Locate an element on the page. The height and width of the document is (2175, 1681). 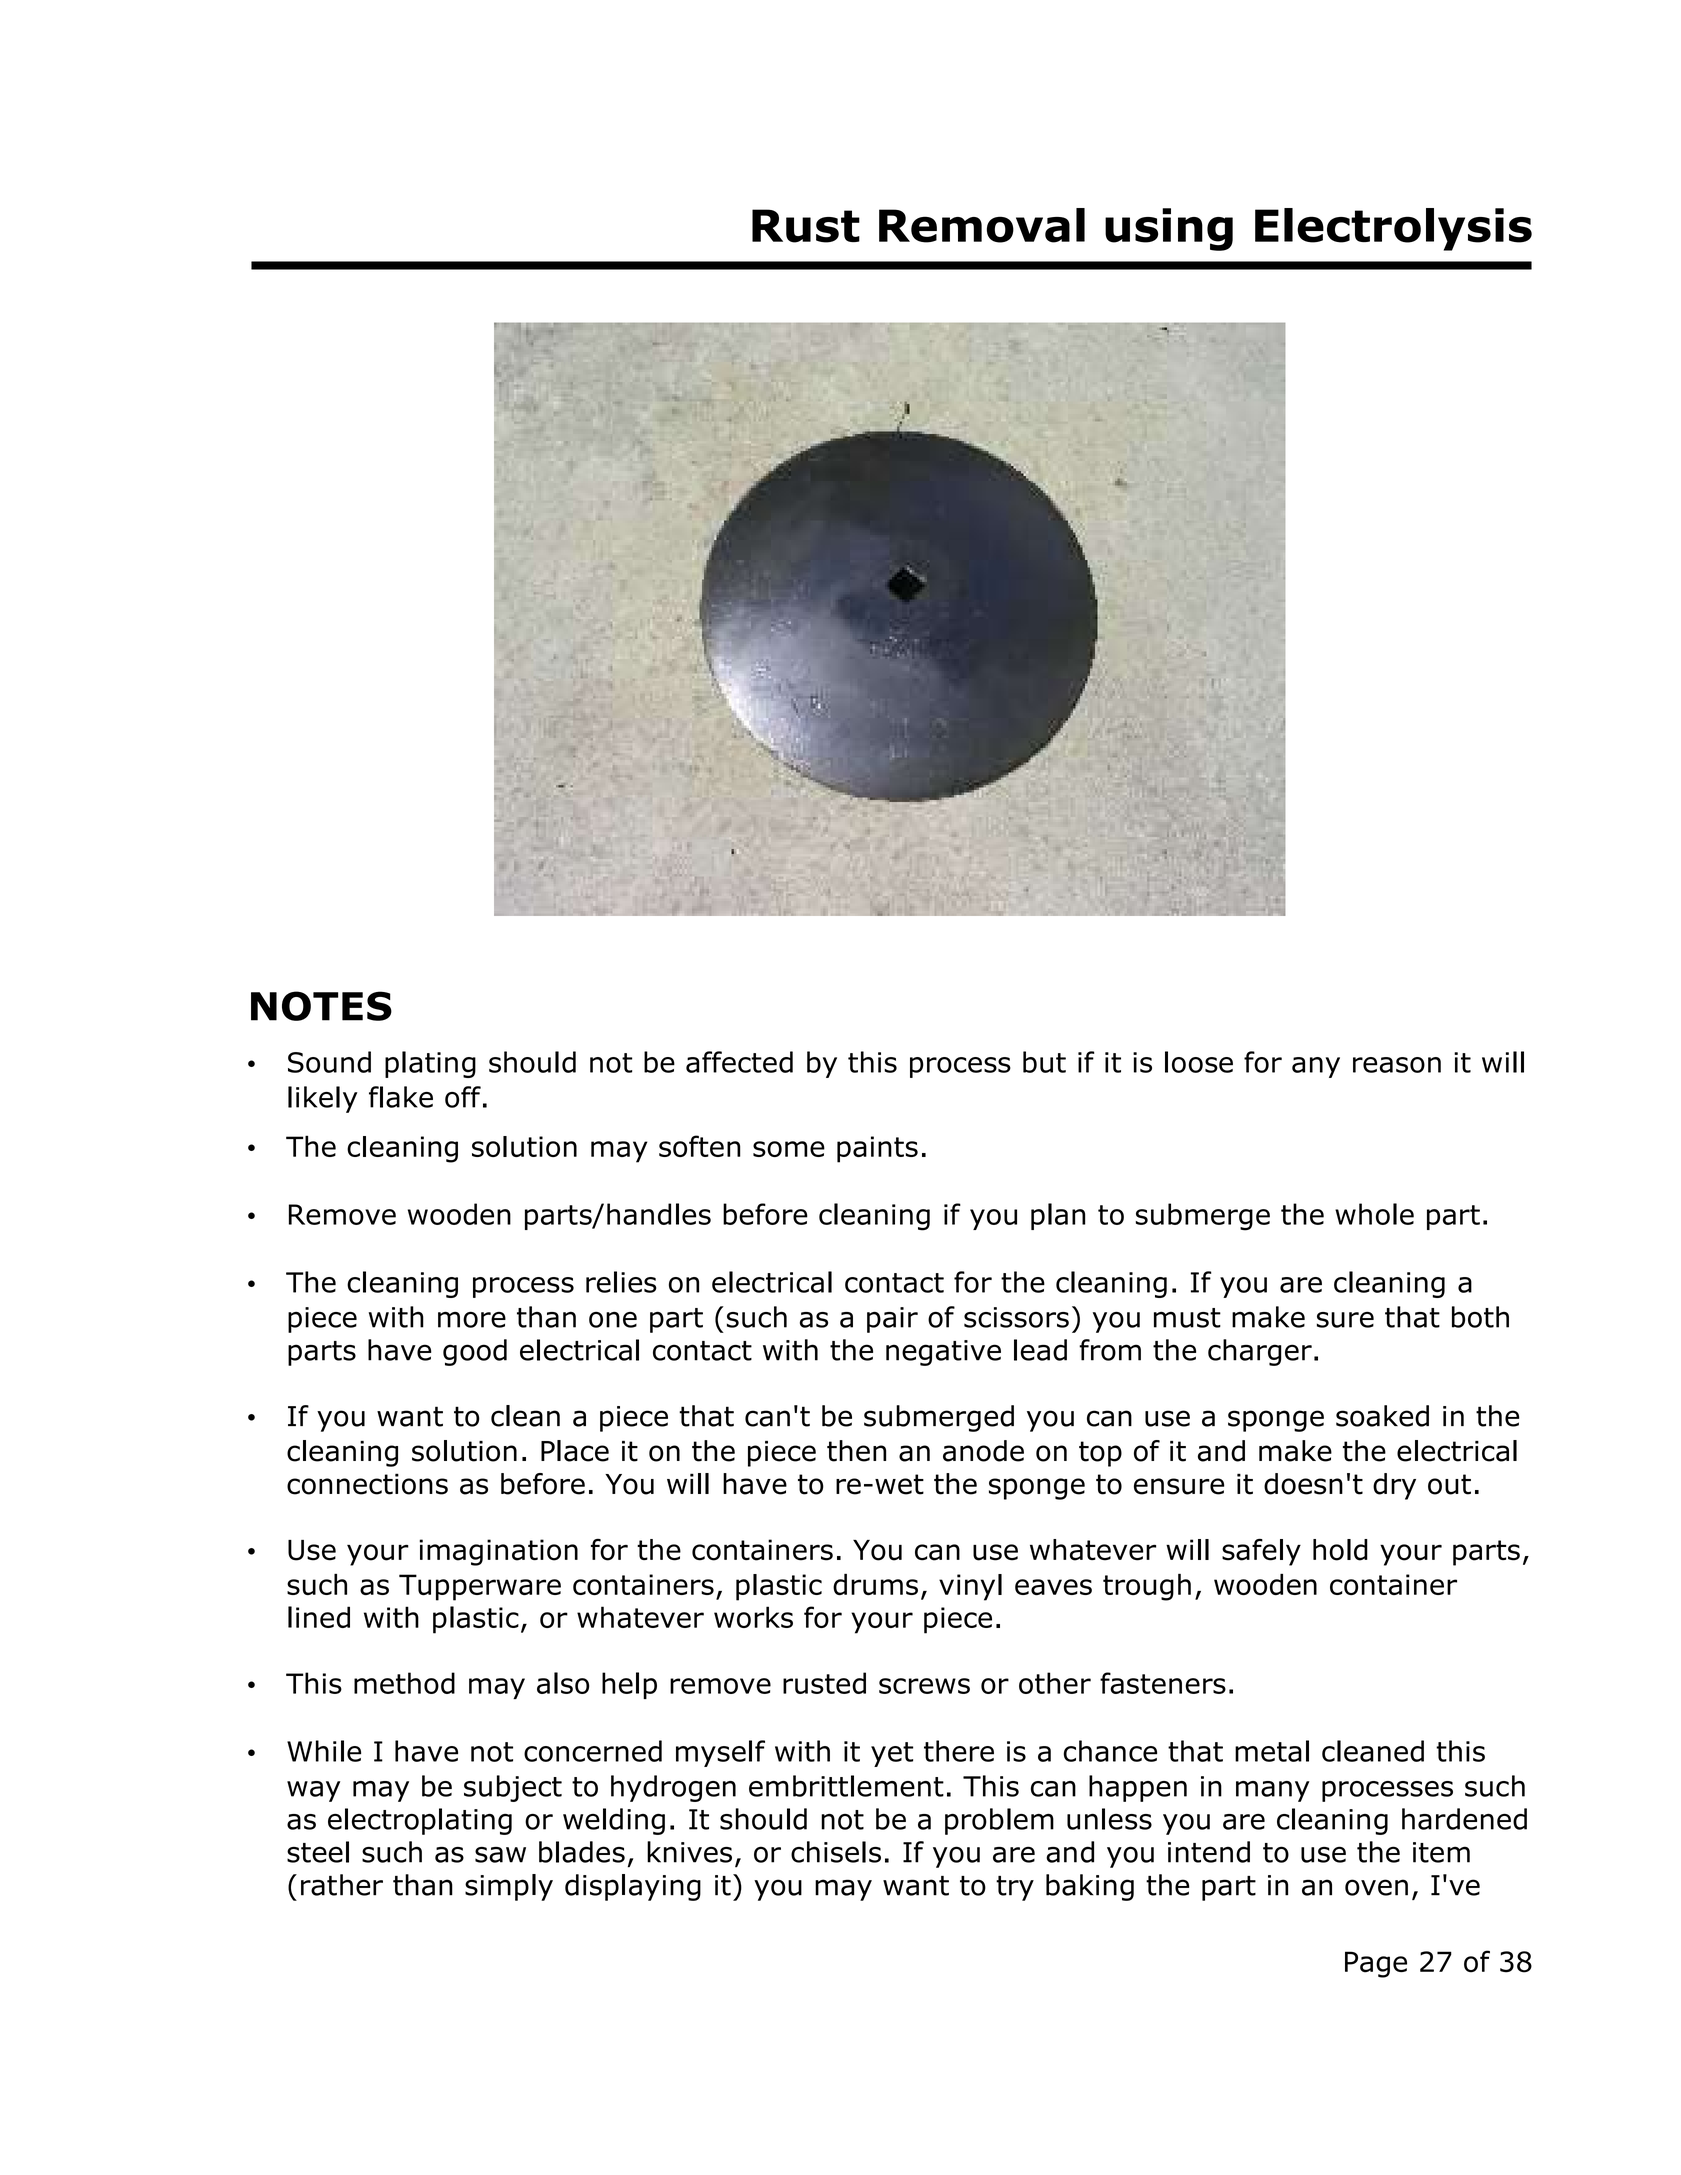
Electrolysis is located at coordinates (1393, 229).
